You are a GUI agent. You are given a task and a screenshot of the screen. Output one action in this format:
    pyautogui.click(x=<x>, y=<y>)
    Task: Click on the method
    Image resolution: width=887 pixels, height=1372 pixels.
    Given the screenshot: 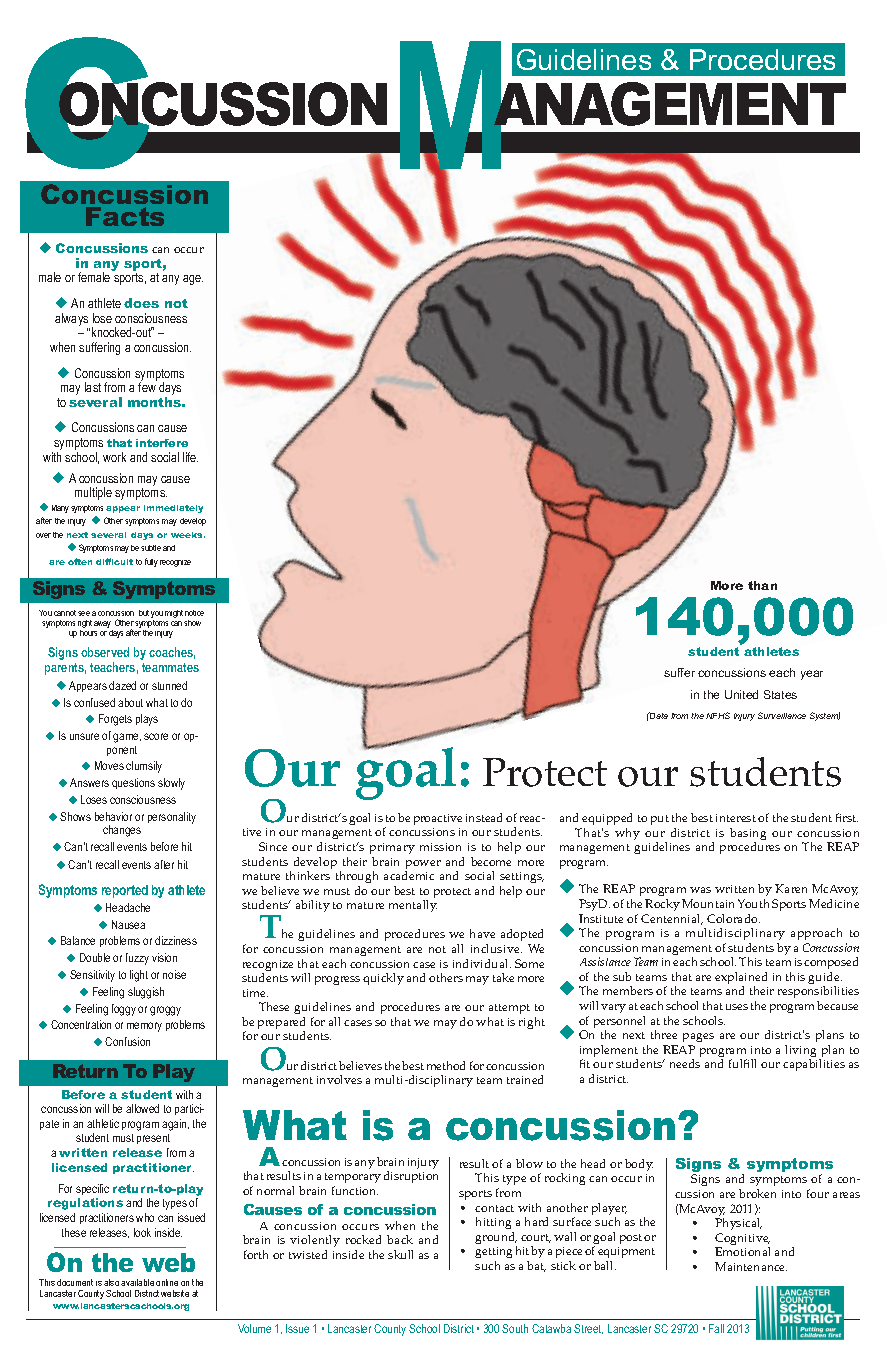 What is the action you would take?
    pyautogui.click(x=446, y=1065)
